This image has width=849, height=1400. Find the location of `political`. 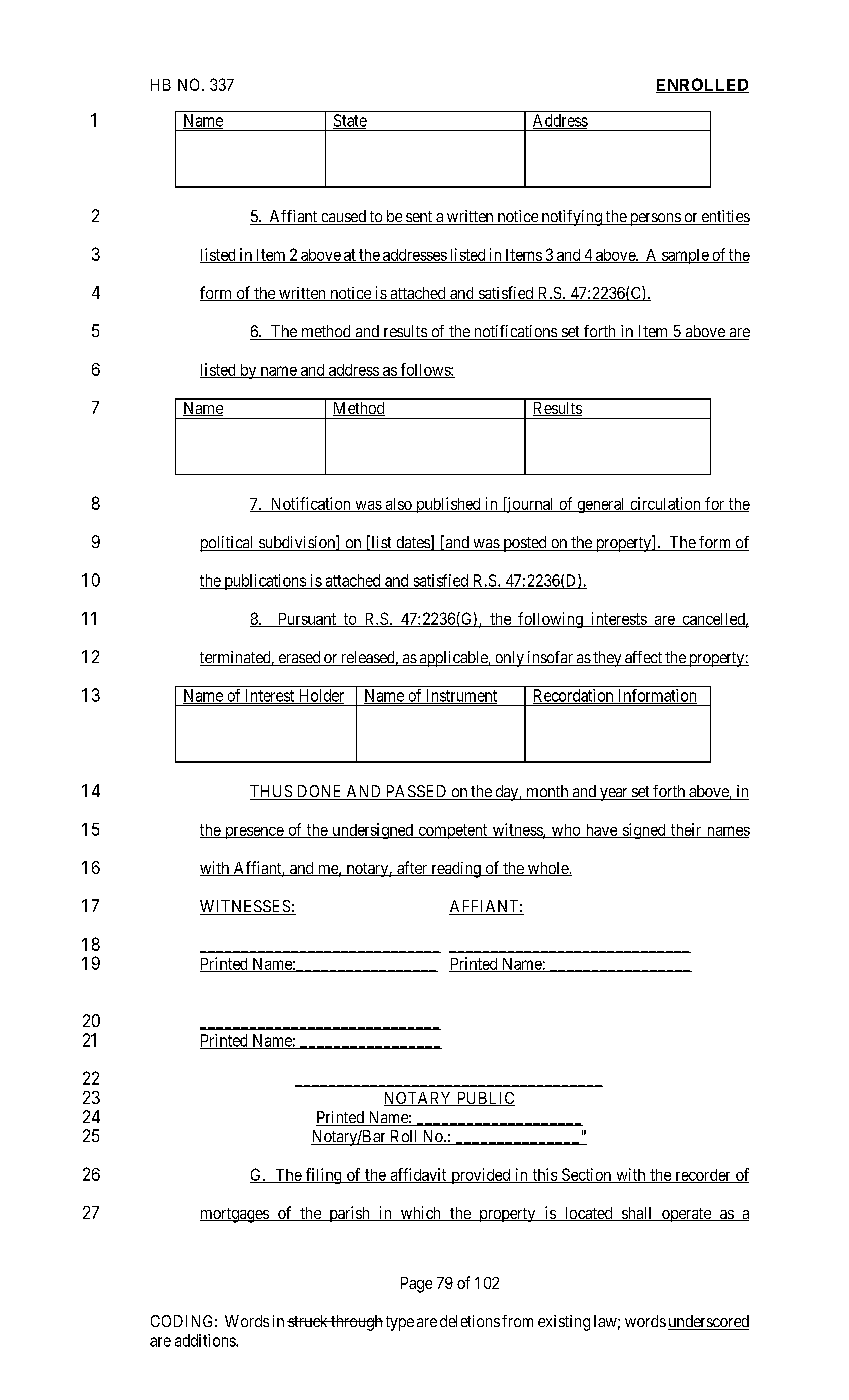

political is located at coordinates (228, 544).
